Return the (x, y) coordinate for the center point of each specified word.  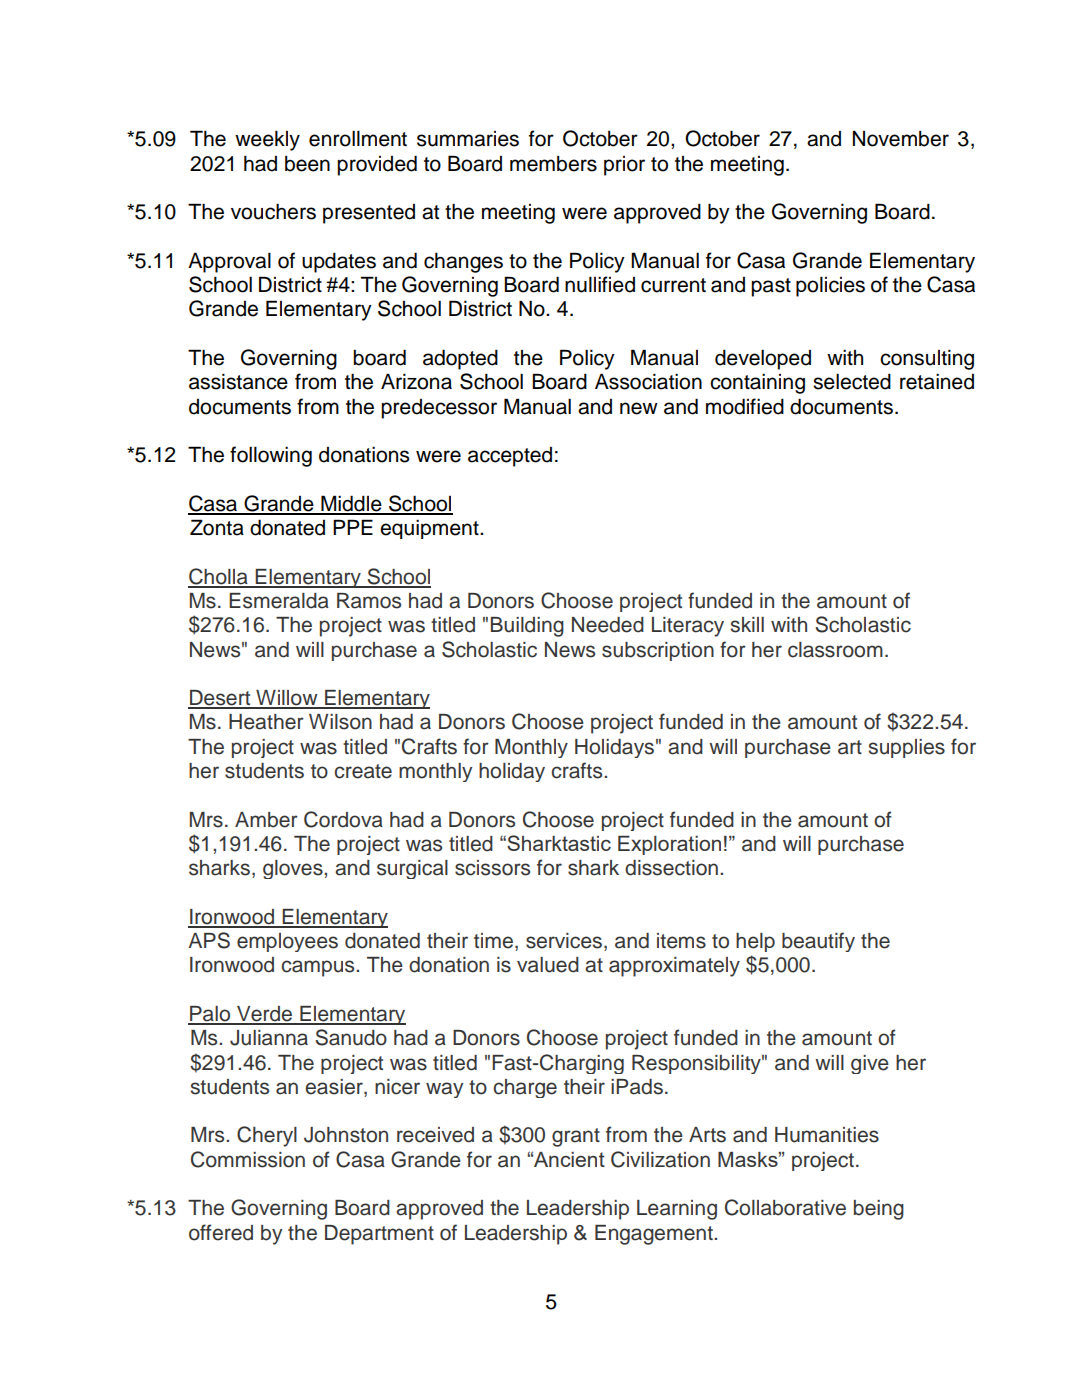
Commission (248, 1159)
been (307, 164)
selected (852, 382)
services (564, 941)
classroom (835, 650)
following (271, 456)
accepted (510, 457)
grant (576, 1137)
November (901, 139)
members (553, 164)
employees (287, 942)
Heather (266, 722)
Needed (608, 625)
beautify (818, 942)
